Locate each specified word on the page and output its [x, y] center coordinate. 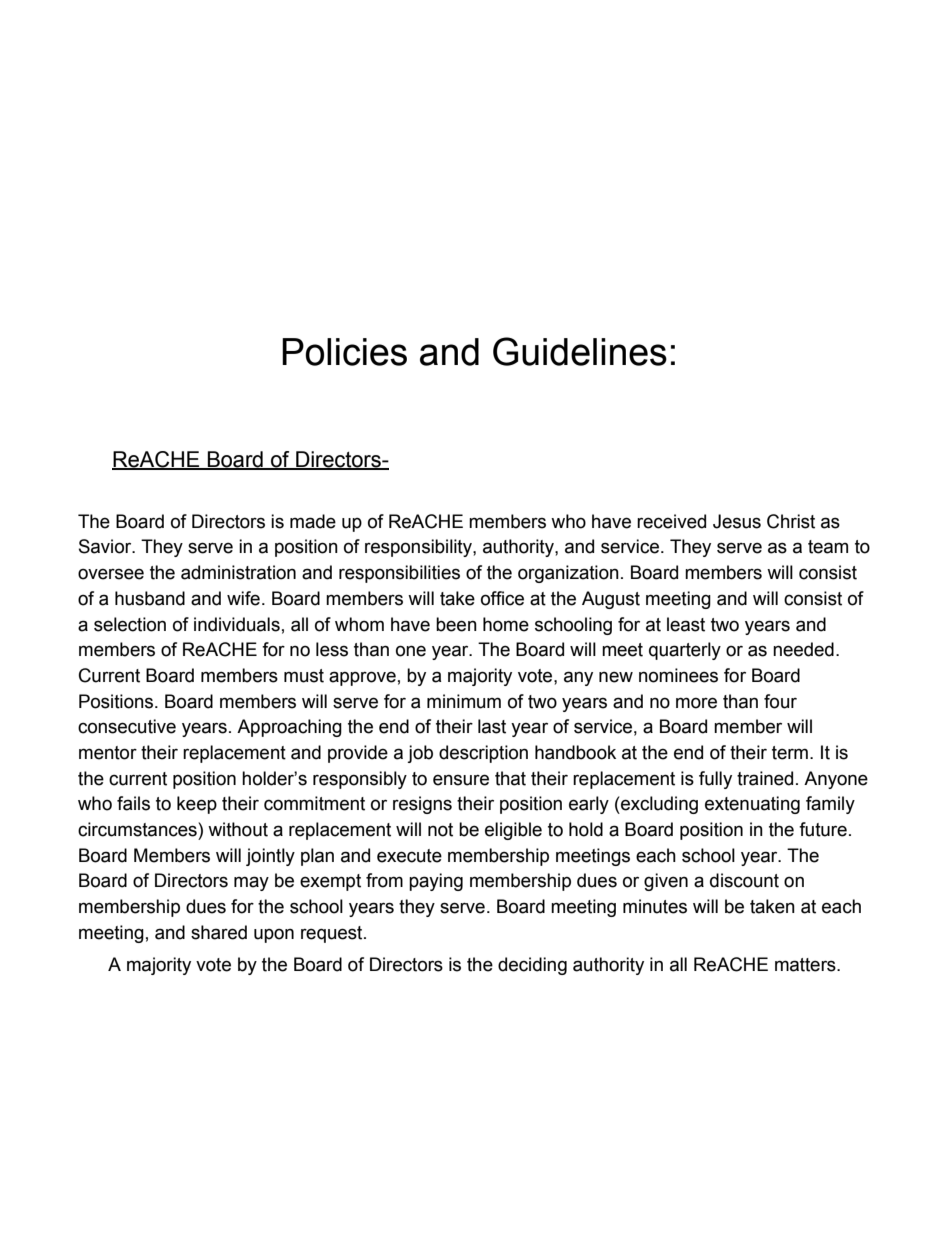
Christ [791, 521]
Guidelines [580, 351]
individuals [237, 624]
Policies [344, 352]
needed [803, 649]
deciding [532, 966]
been [456, 624]
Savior [106, 546]
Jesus [737, 521]
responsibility [419, 548]
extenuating [752, 805]
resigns [422, 805]
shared [219, 932]
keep [197, 805]
